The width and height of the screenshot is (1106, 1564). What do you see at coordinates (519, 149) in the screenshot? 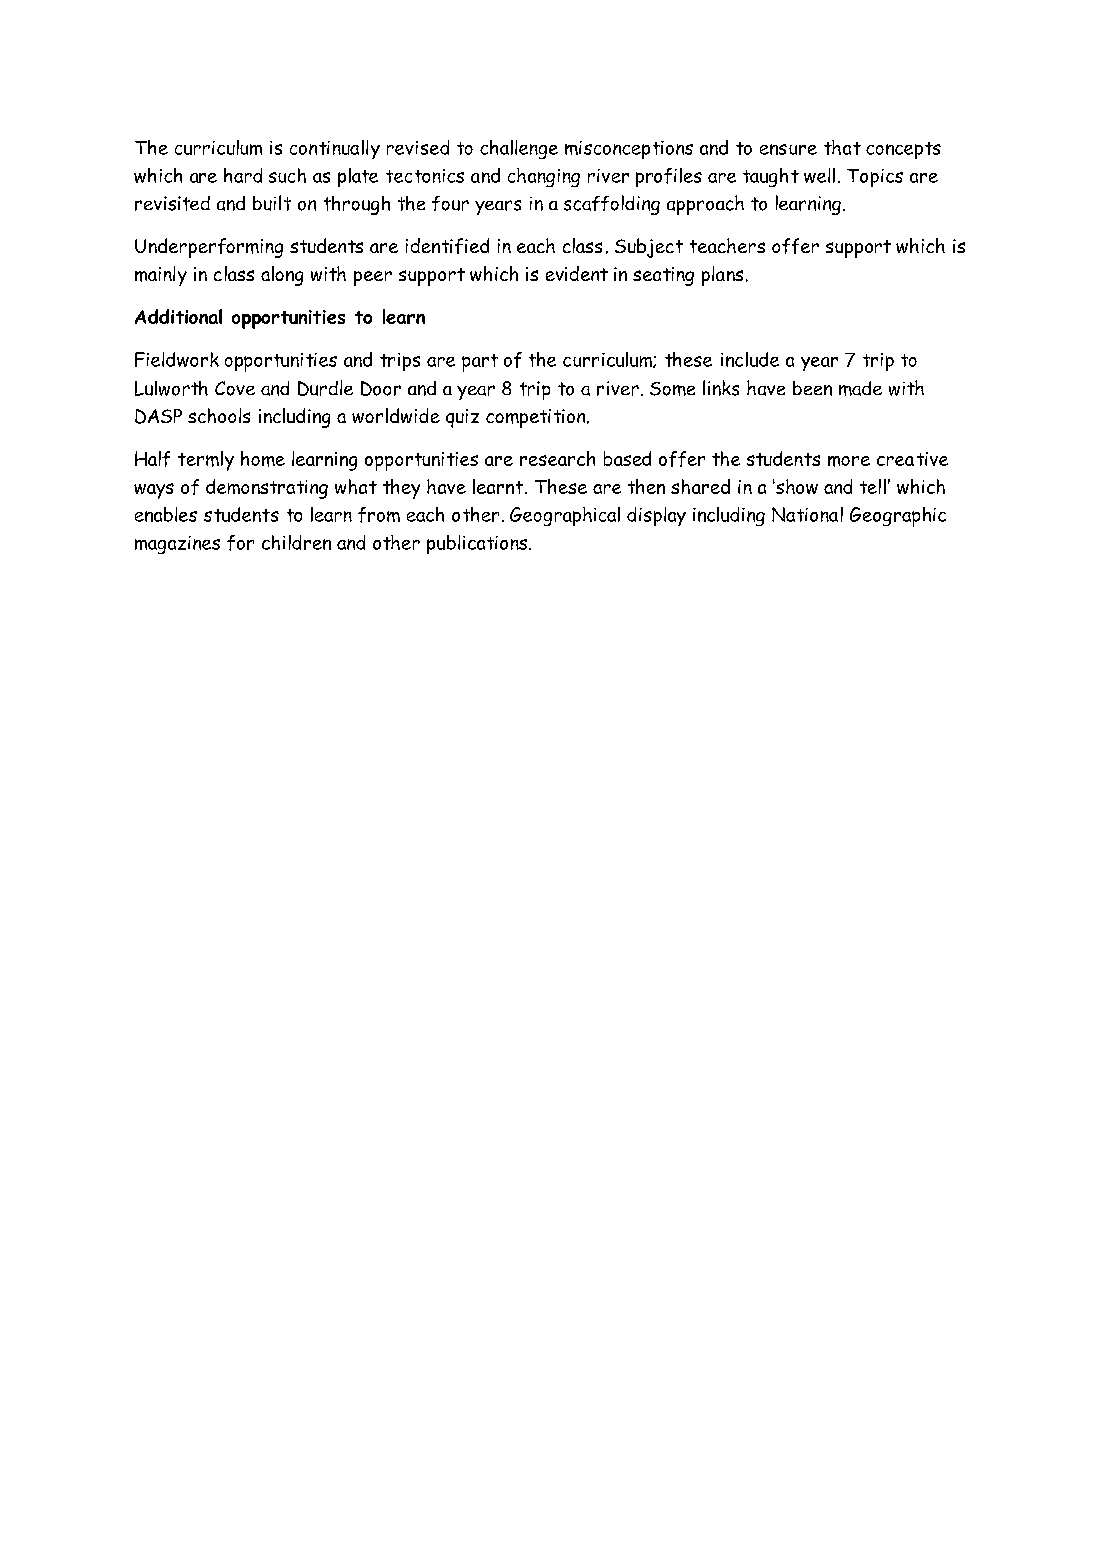
I see `challenge` at bounding box center [519, 149].
